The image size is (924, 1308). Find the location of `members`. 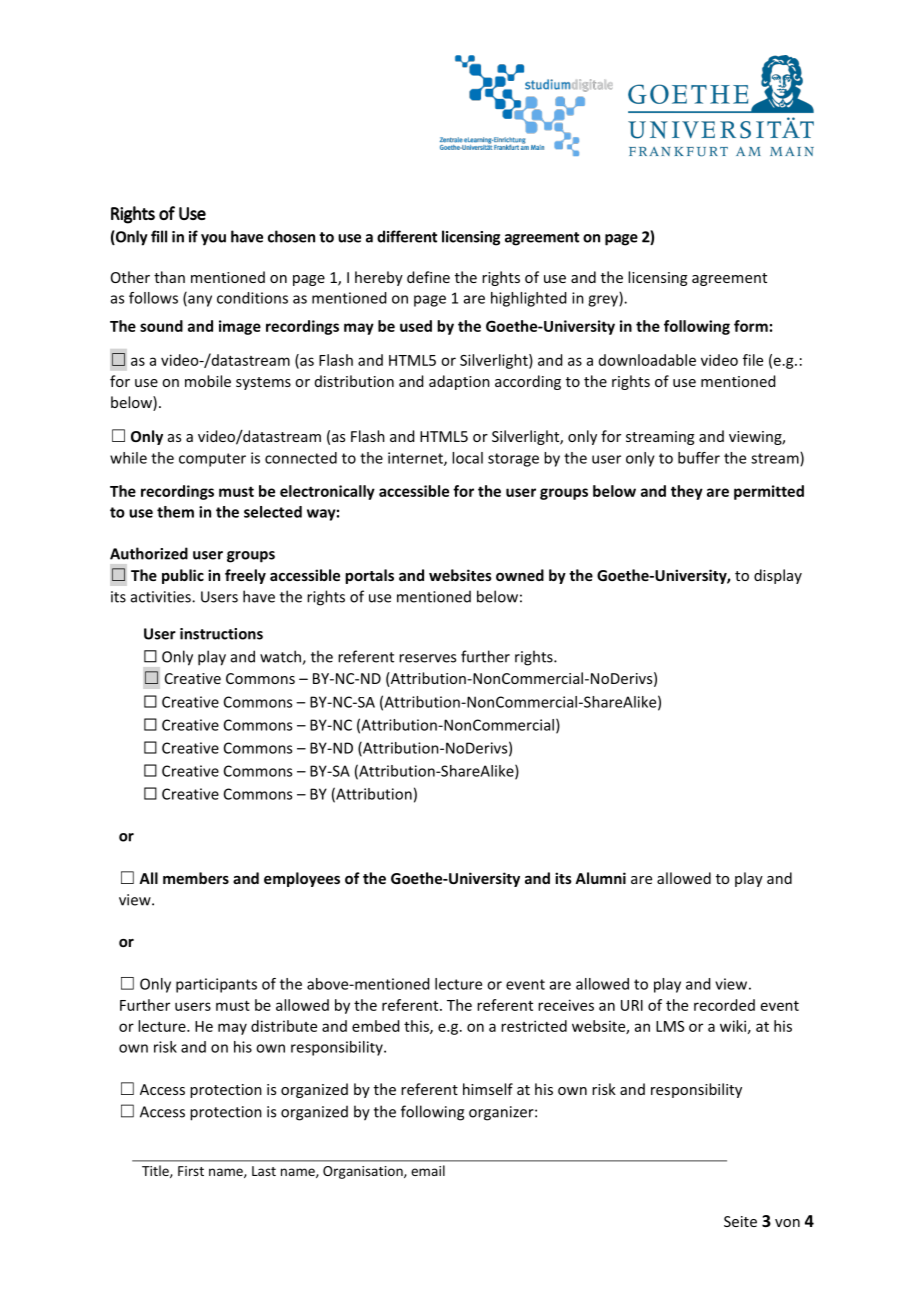

members is located at coordinates (196, 878).
